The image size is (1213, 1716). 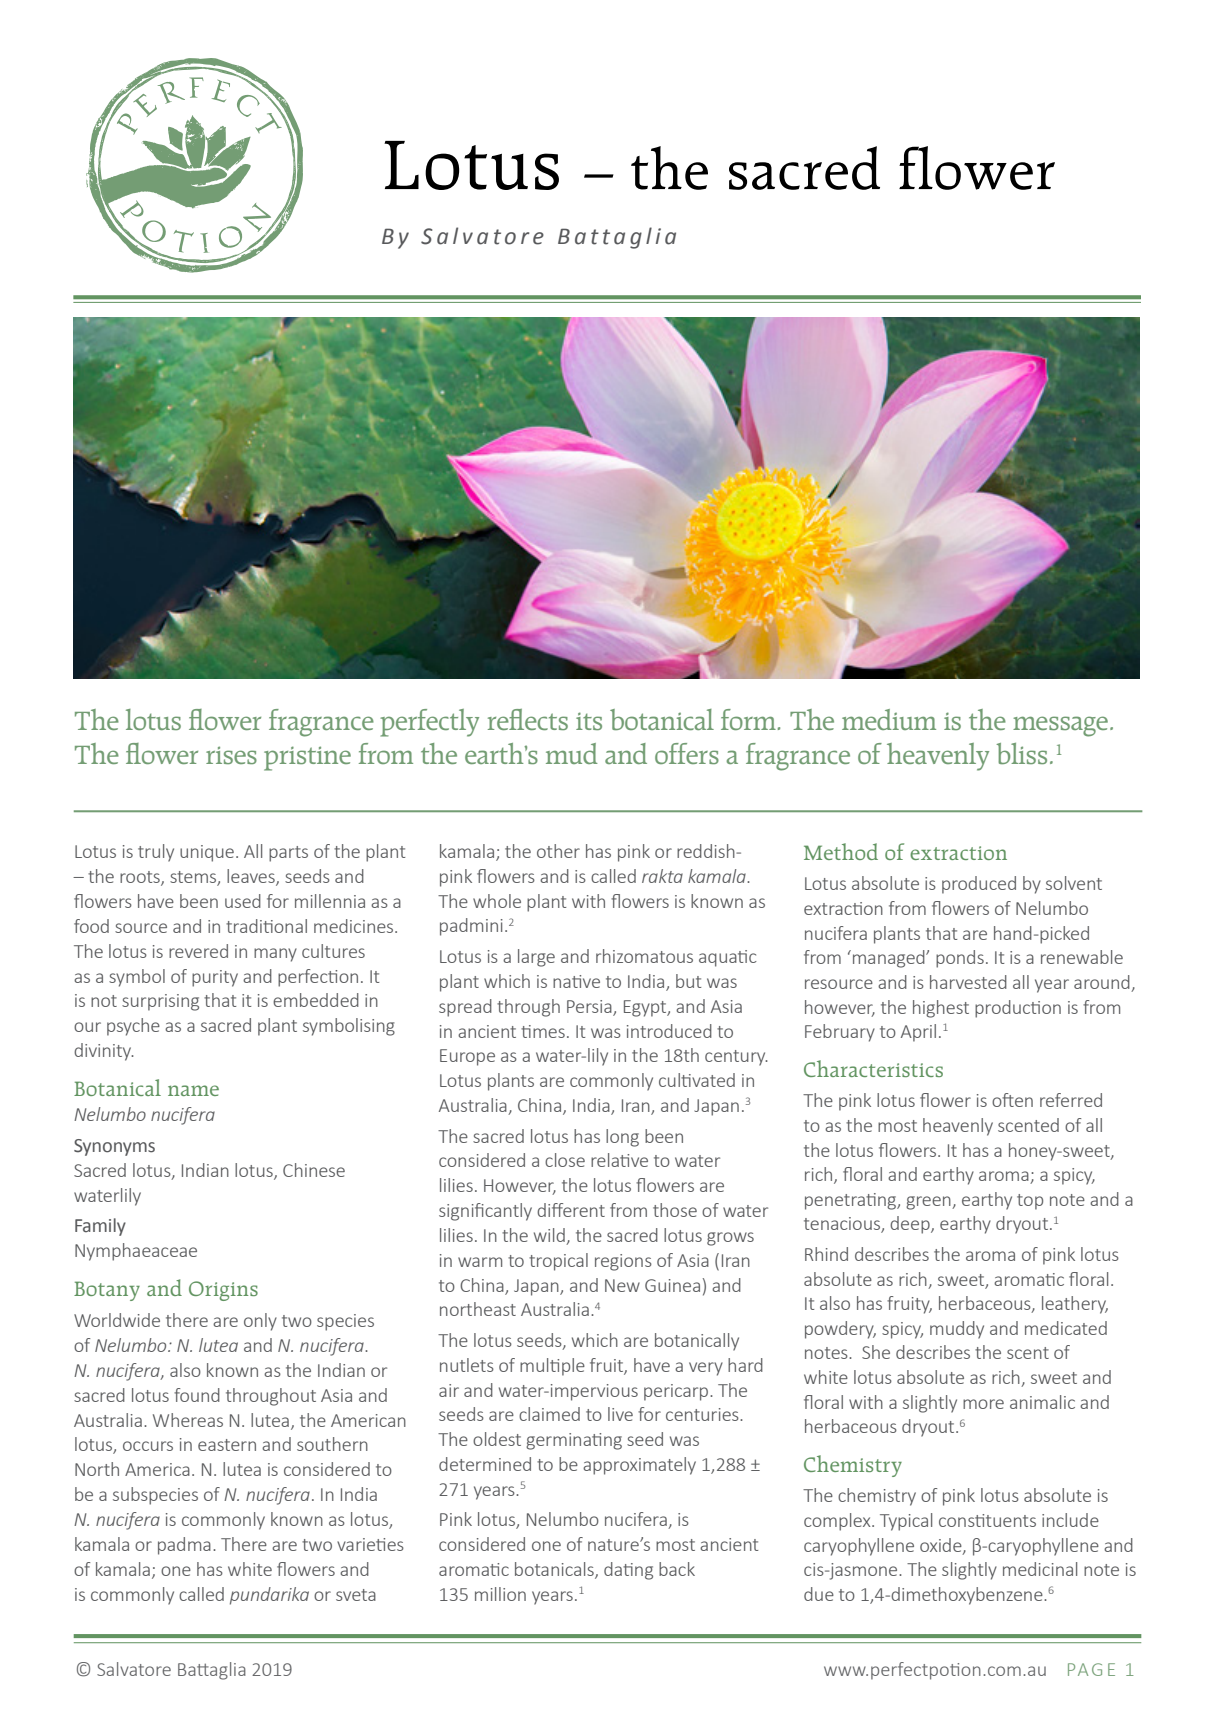 I want to click on message, so click(x=1062, y=726).
